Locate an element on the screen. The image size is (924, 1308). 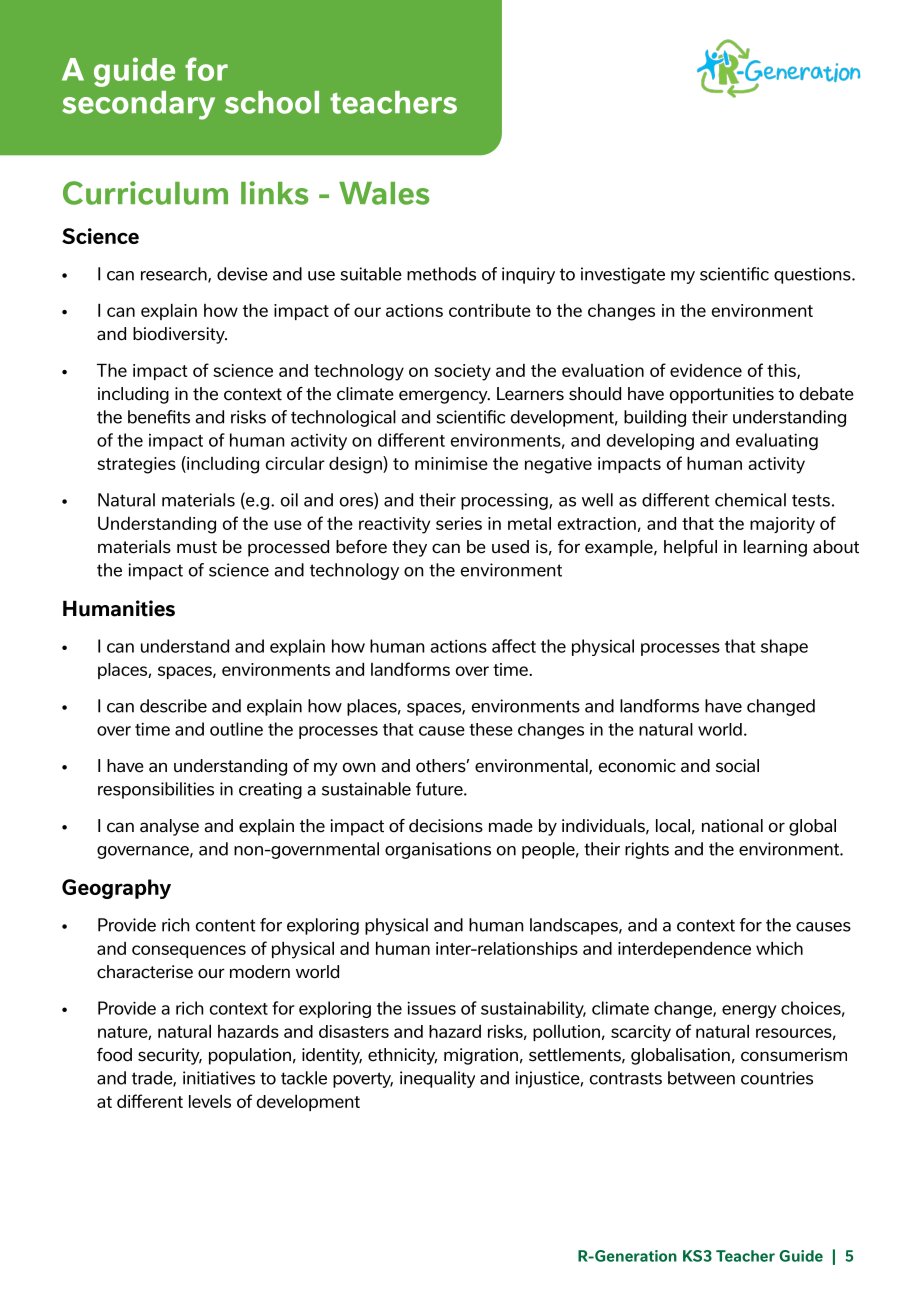
minimise is located at coordinates (451, 463).
